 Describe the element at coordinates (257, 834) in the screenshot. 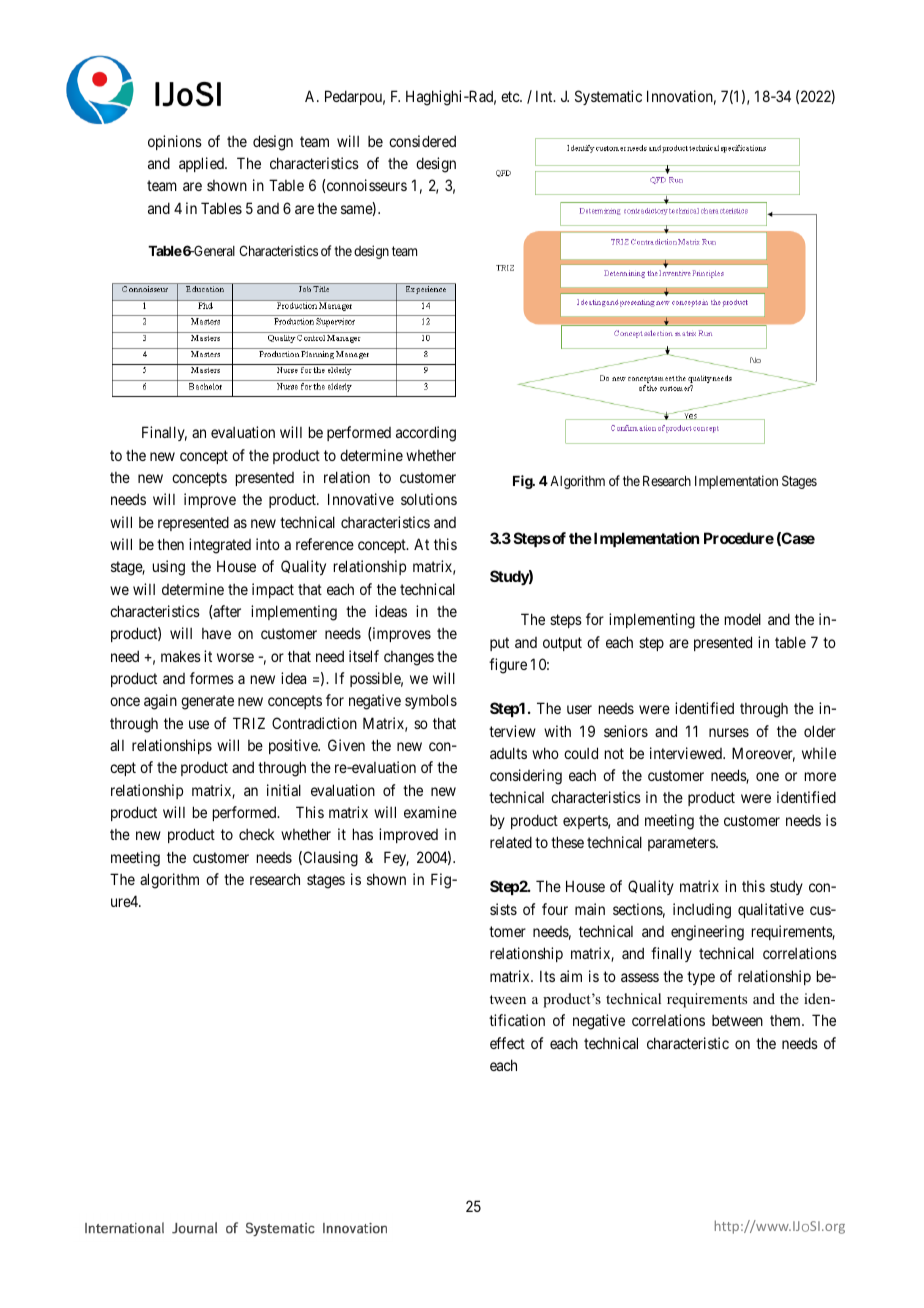

I see `check` at that location.
